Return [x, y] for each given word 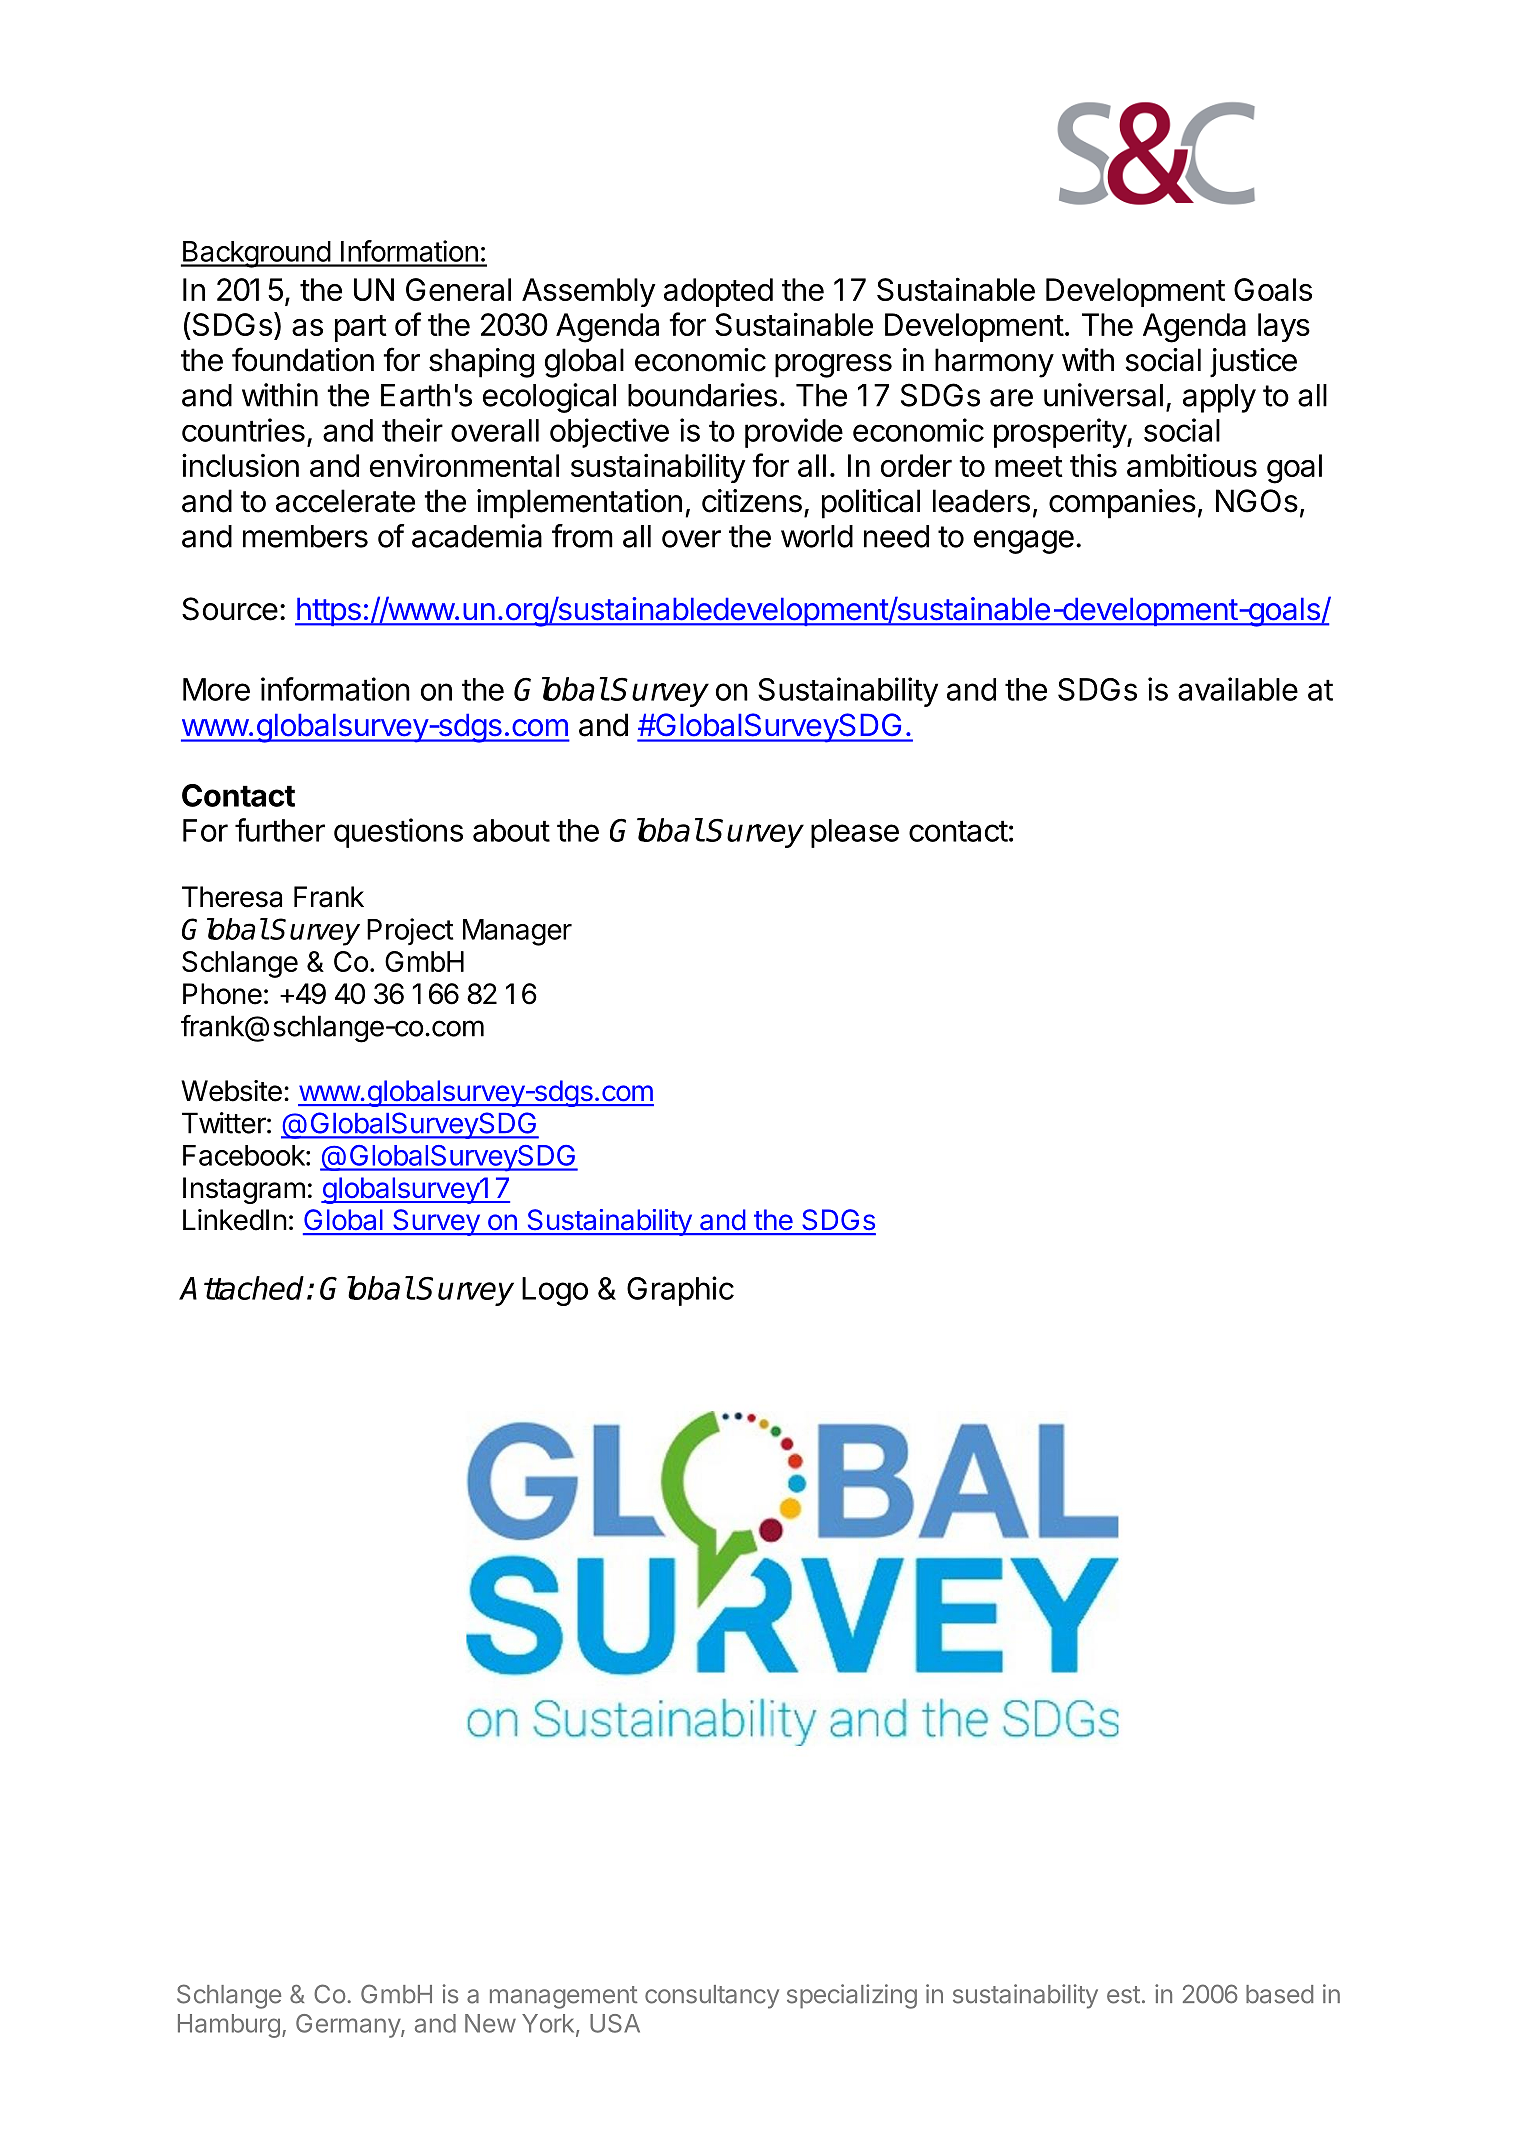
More [216, 689]
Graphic [680, 1291]
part [361, 328]
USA [615, 2023]
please [855, 833]
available [1238, 689]
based [1279, 1994]
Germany [349, 2026]
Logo [555, 1291]
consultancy [712, 1997]
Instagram [244, 1190]
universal [1103, 395]
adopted [718, 292]
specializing [852, 1996]
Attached [241, 1288]
